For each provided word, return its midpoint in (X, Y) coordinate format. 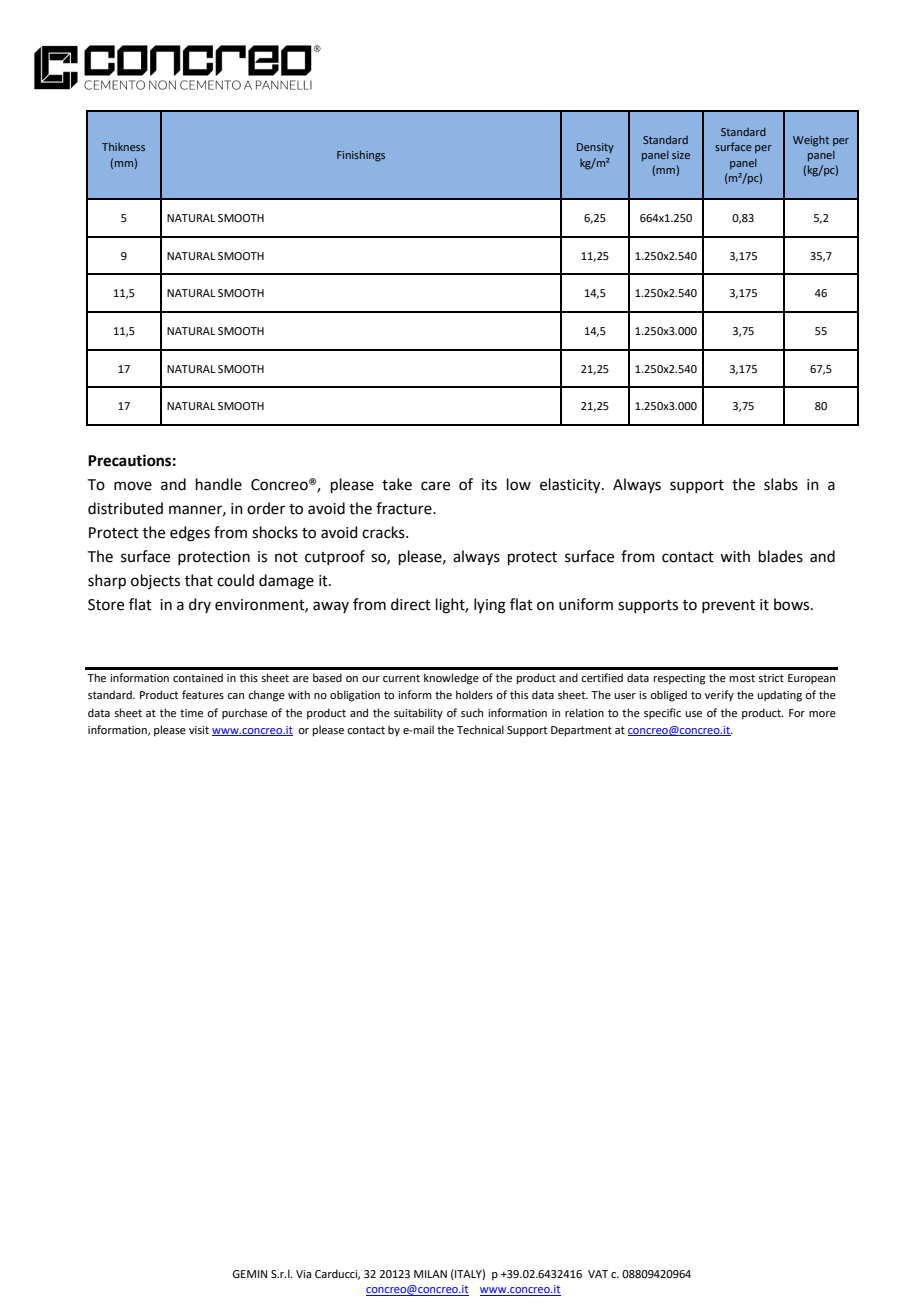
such (472, 712)
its (489, 485)
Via (303, 1274)
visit (199, 730)
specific (662, 714)
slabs (781, 484)
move (133, 486)
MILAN (430, 1274)
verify (719, 696)
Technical (480, 729)
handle (219, 484)
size (681, 155)
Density (595, 148)
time (191, 713)
